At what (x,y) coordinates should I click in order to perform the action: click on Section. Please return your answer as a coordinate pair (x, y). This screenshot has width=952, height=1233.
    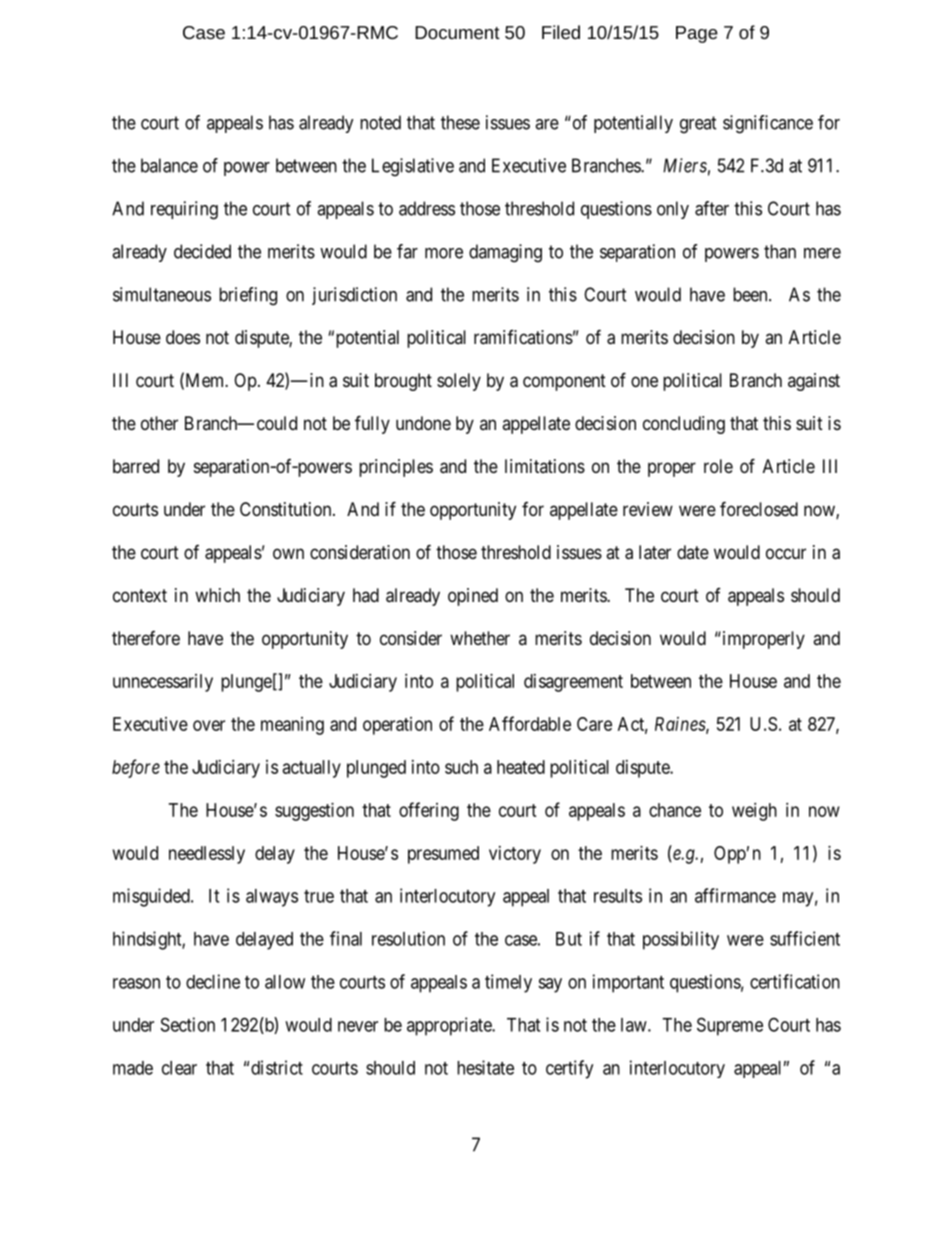
    Looking at the image, I should click on (188, 1024).
